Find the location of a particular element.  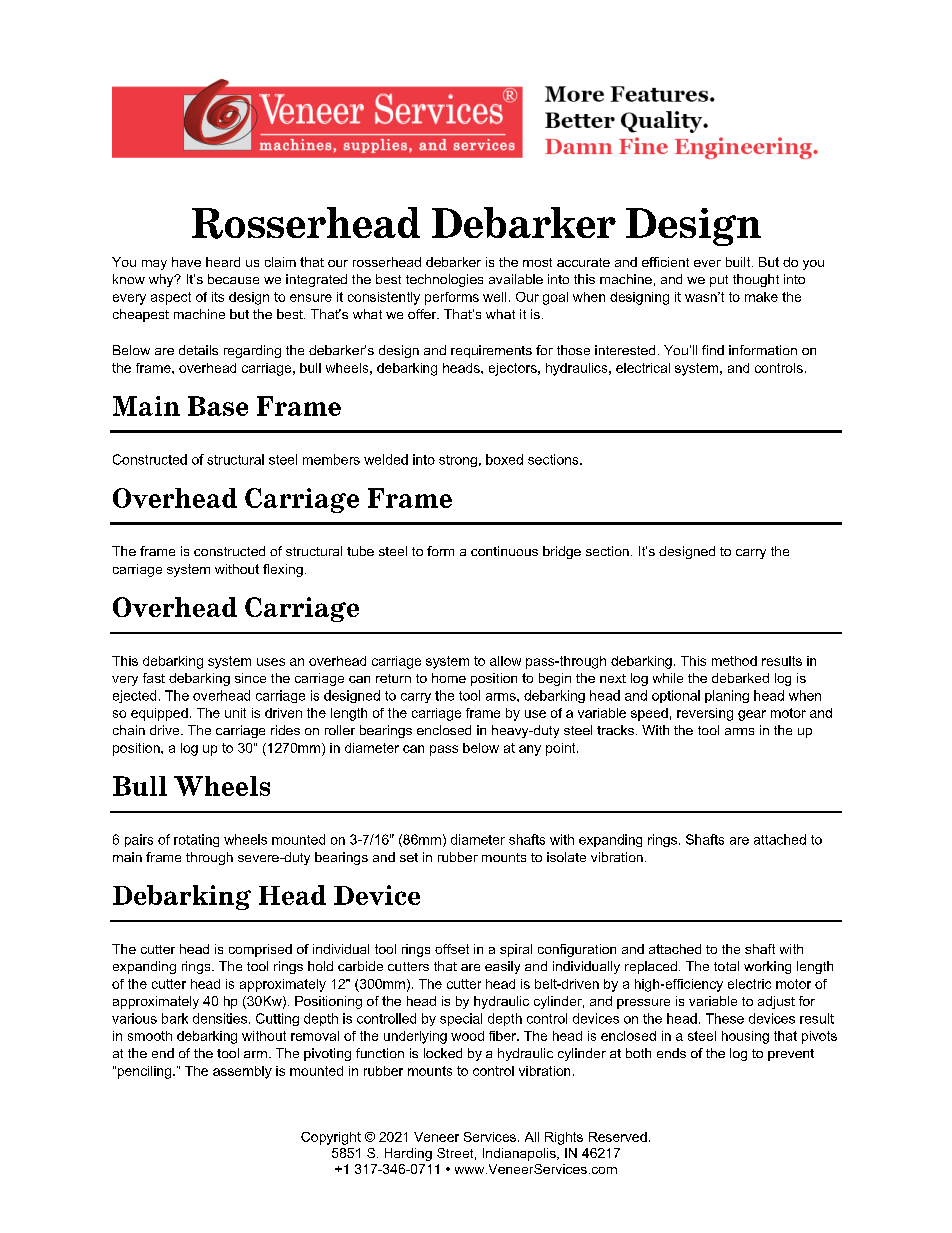

home is located at coordinates (449, 678).
